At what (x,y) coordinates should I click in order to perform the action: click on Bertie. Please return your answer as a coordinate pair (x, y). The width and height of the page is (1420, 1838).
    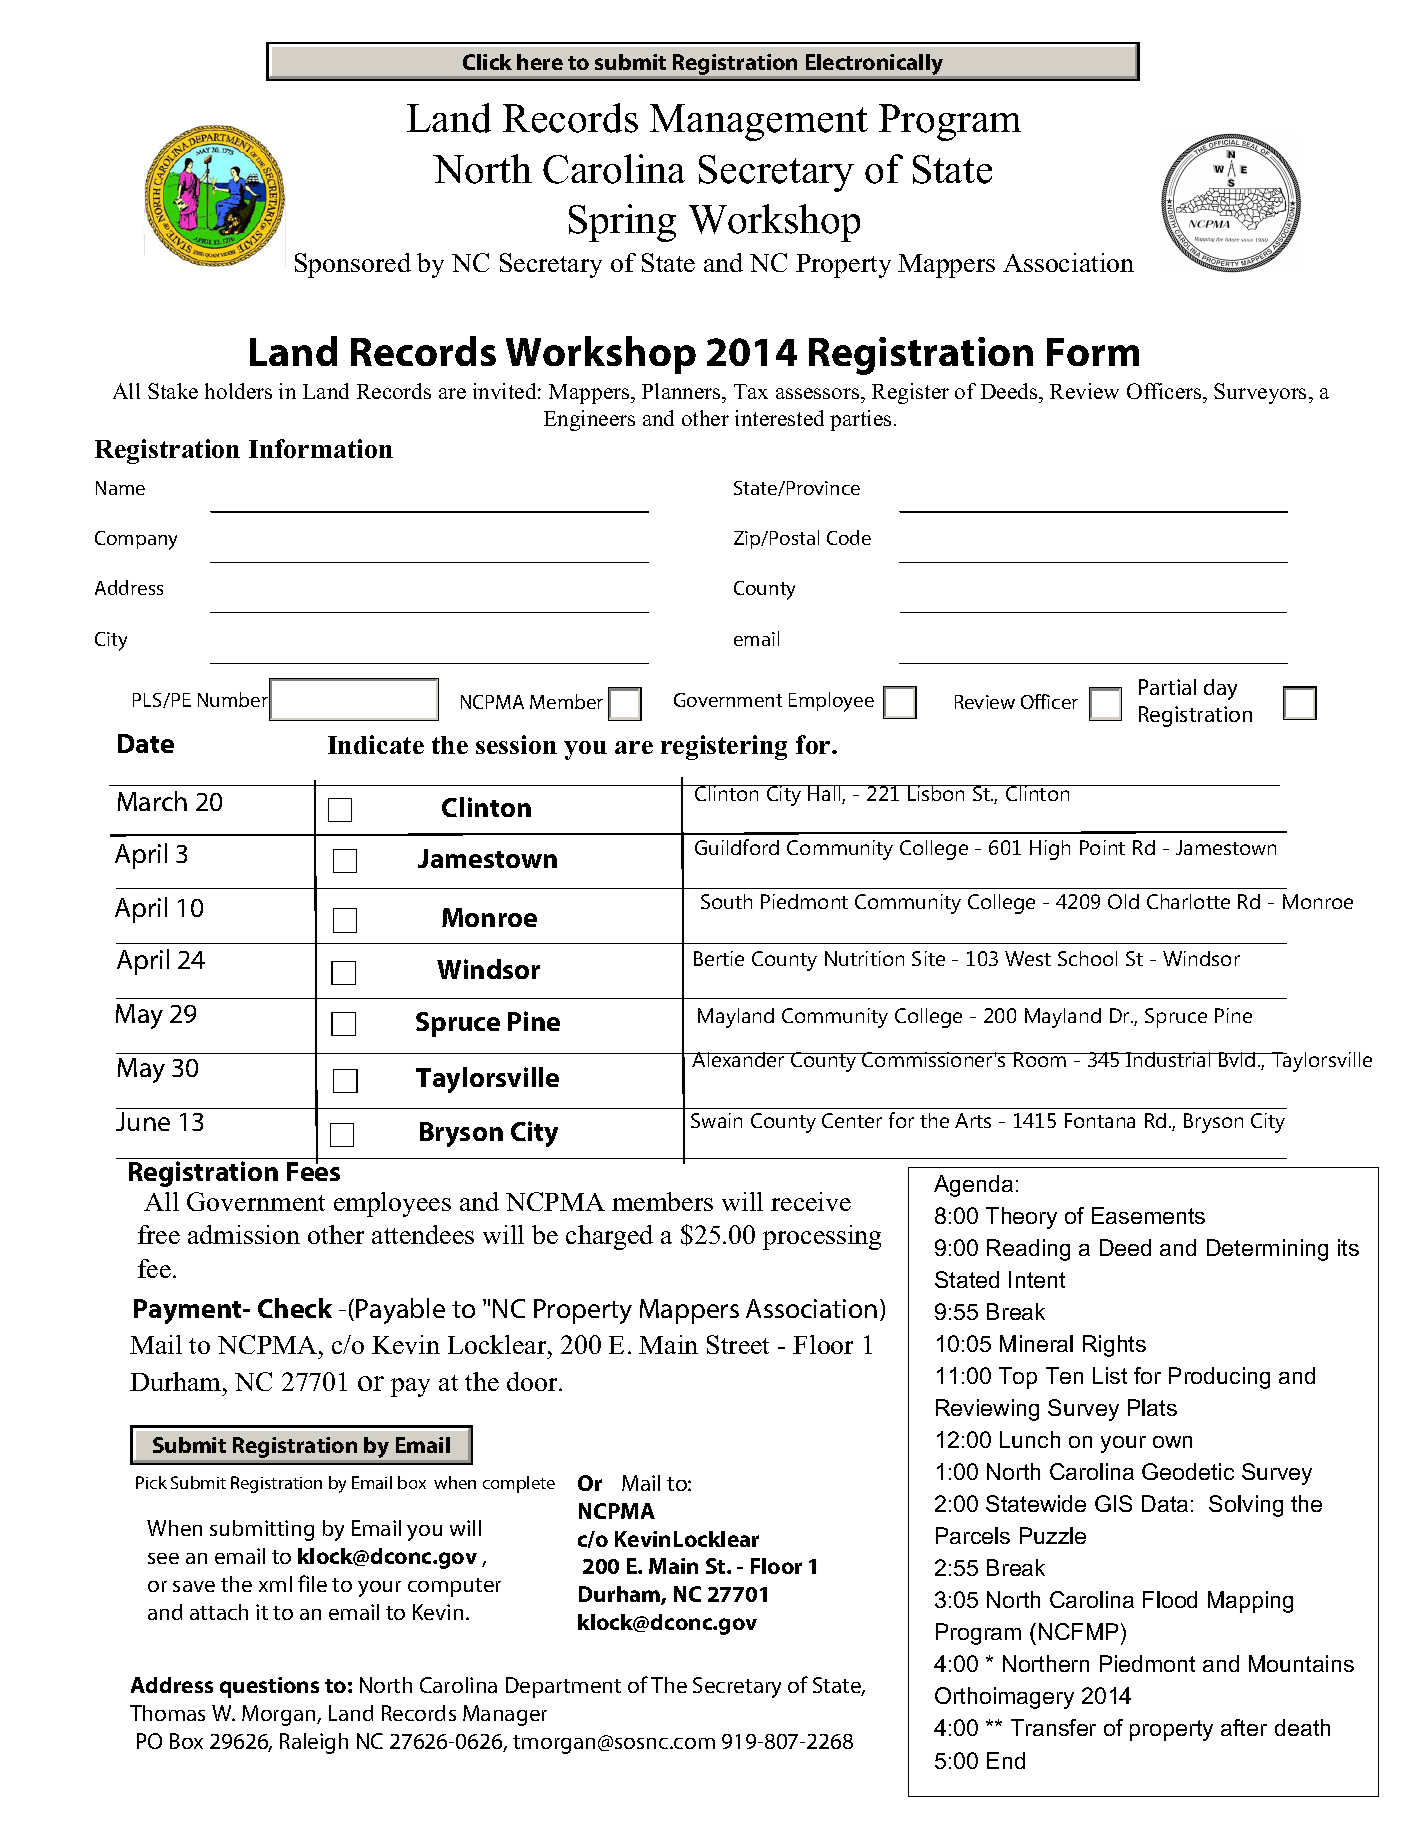
    Looking at the image, I should click on (719, 958).
